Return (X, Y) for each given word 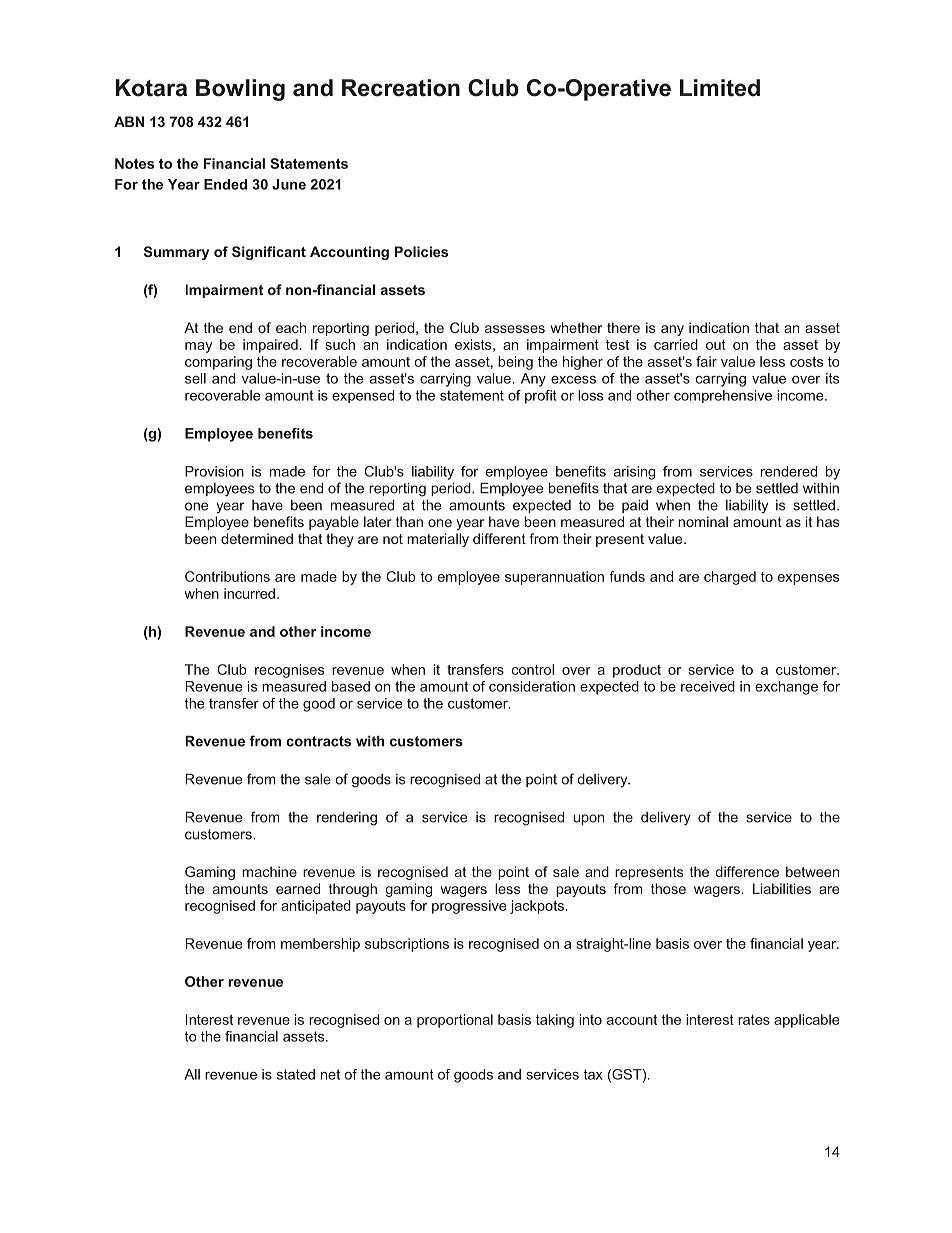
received (708, 686)
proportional (455, 1021)
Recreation (401, 88)
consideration (532, 686)
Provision (214, 471)
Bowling (240, 90)
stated (296, 1074)
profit (541, 397)
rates (754, 1020)
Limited (720, 88)
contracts (318, 741)
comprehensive (723, 396)
